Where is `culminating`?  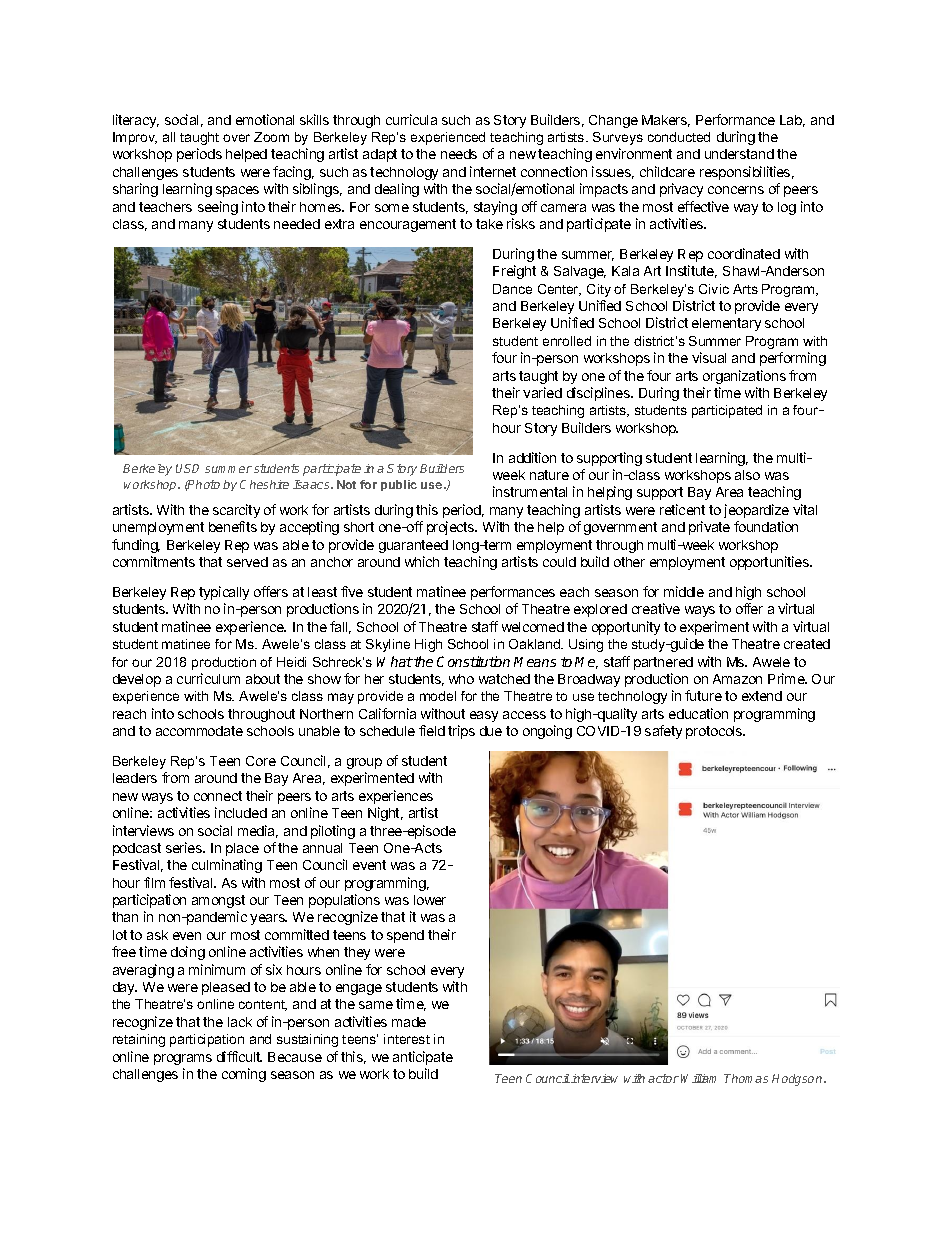
culminating is located at coordinates (227, 866).
